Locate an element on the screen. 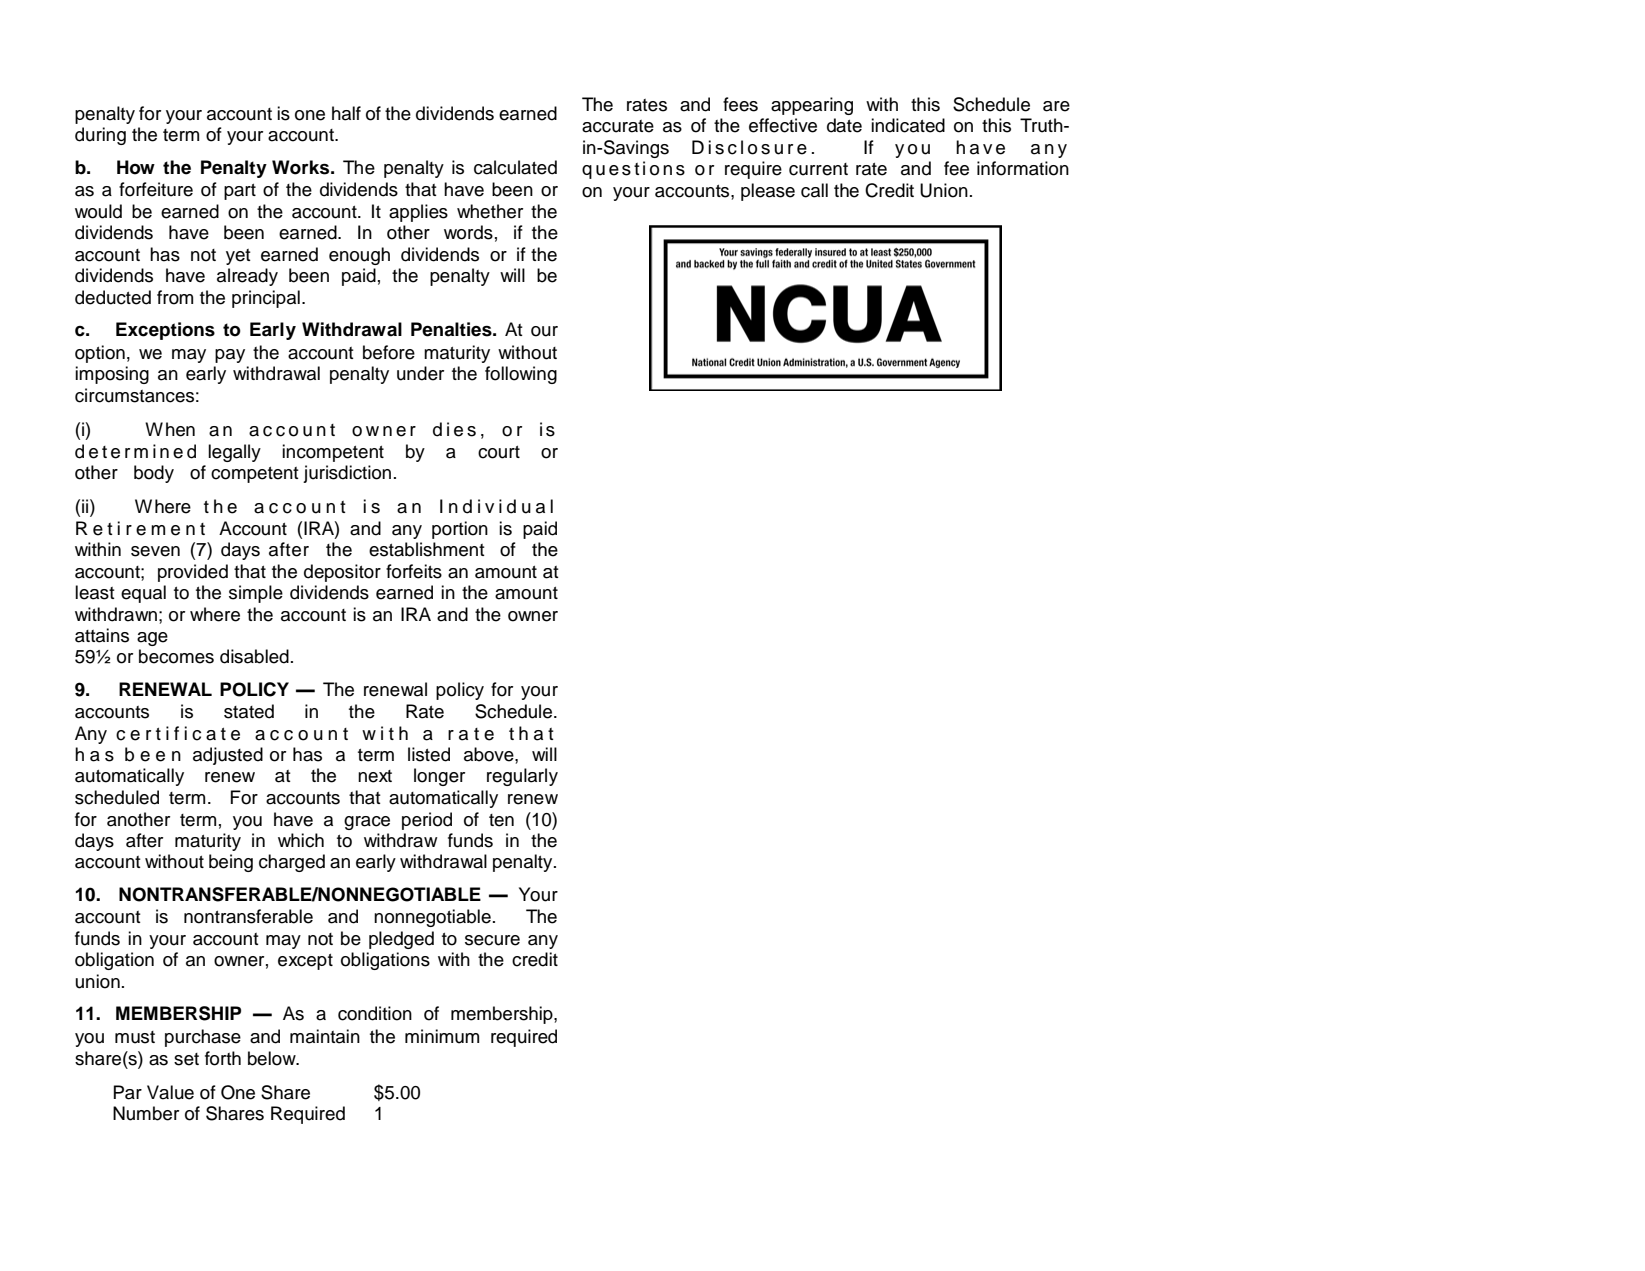 The width and height of the screenshot is (1645, 1271). minimum is located at coordinates (442, 1036).
